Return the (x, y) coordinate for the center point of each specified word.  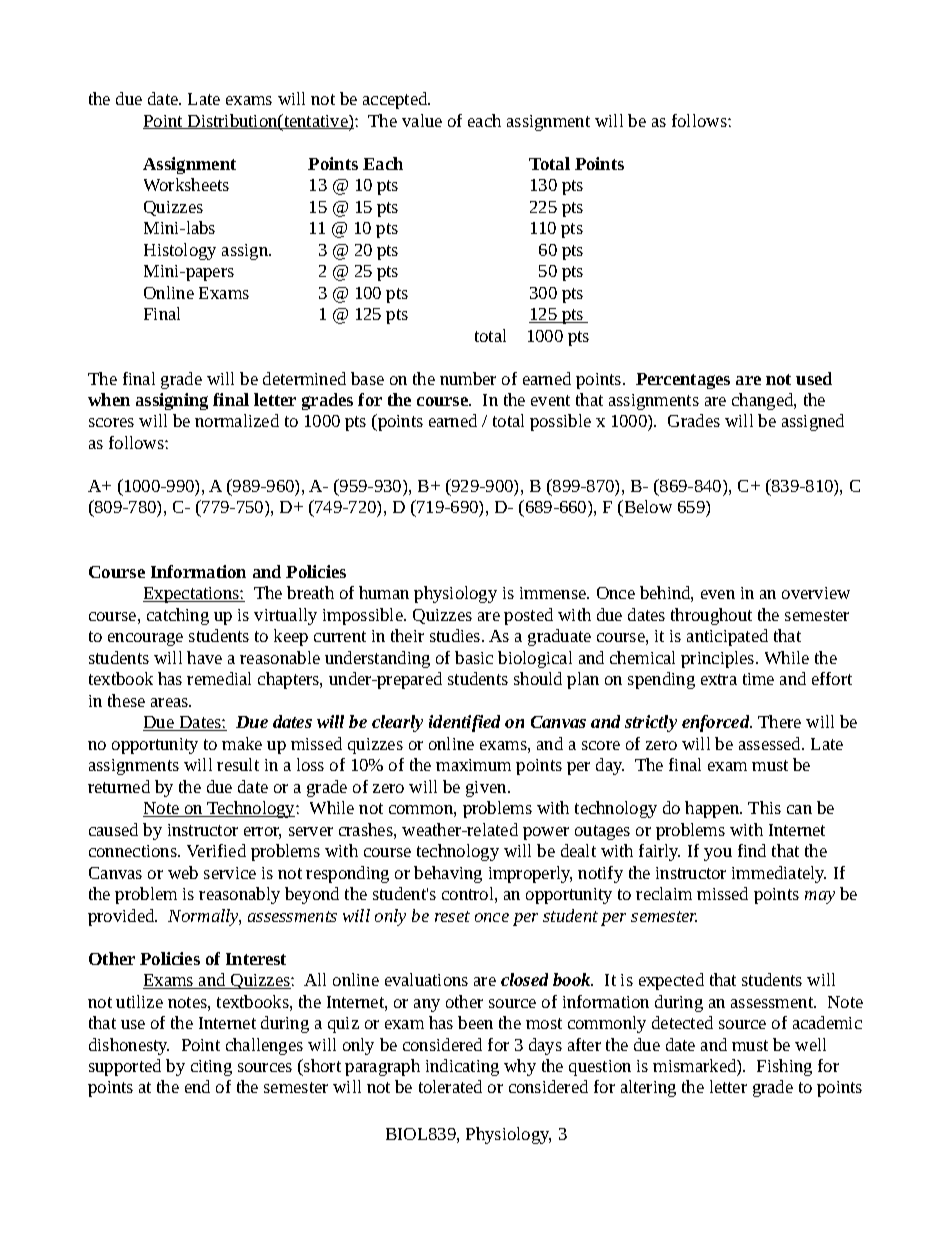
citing (211, 1068)
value (422, 120)
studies (456, 635)
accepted (396, 100)
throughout (711, 616)
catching (178, 616)
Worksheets (186, 184)
